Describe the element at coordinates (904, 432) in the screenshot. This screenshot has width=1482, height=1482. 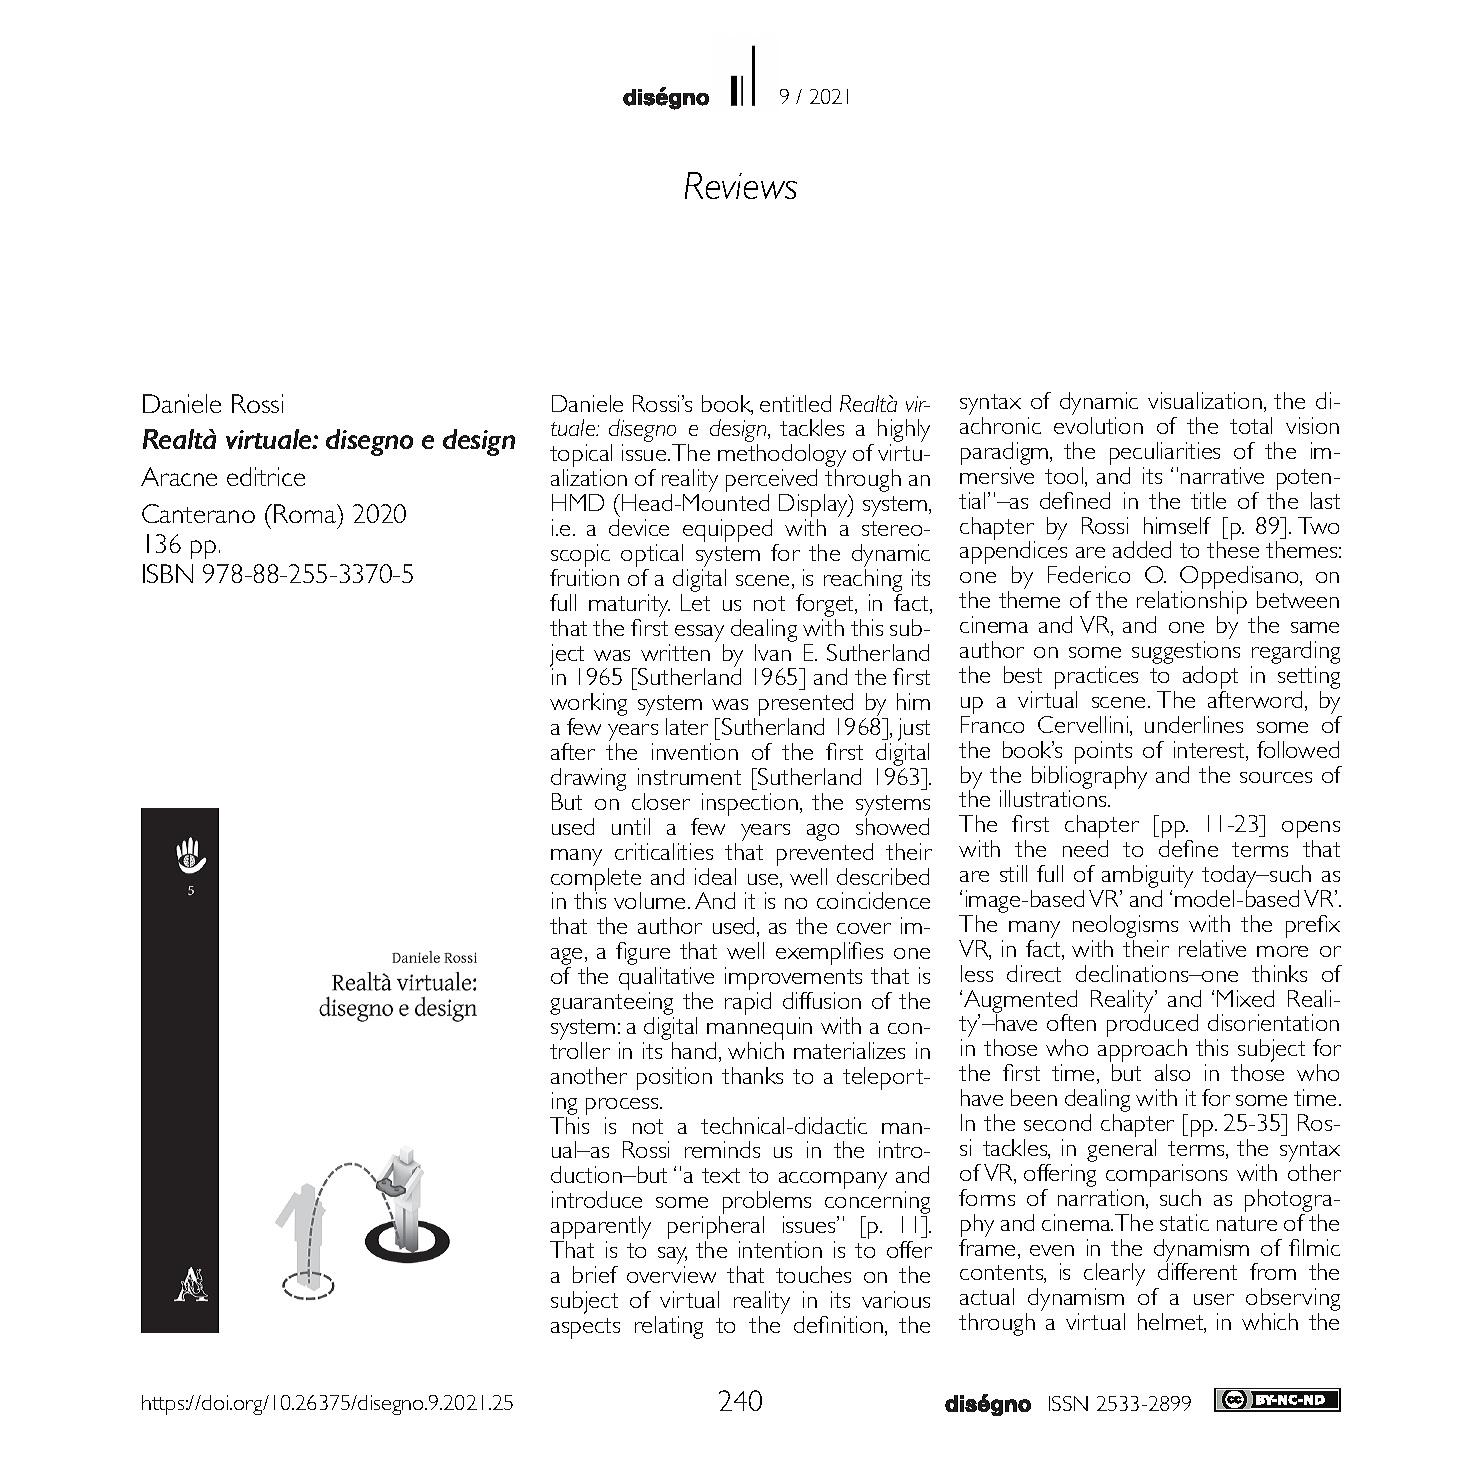
I see `highly` at that location.
